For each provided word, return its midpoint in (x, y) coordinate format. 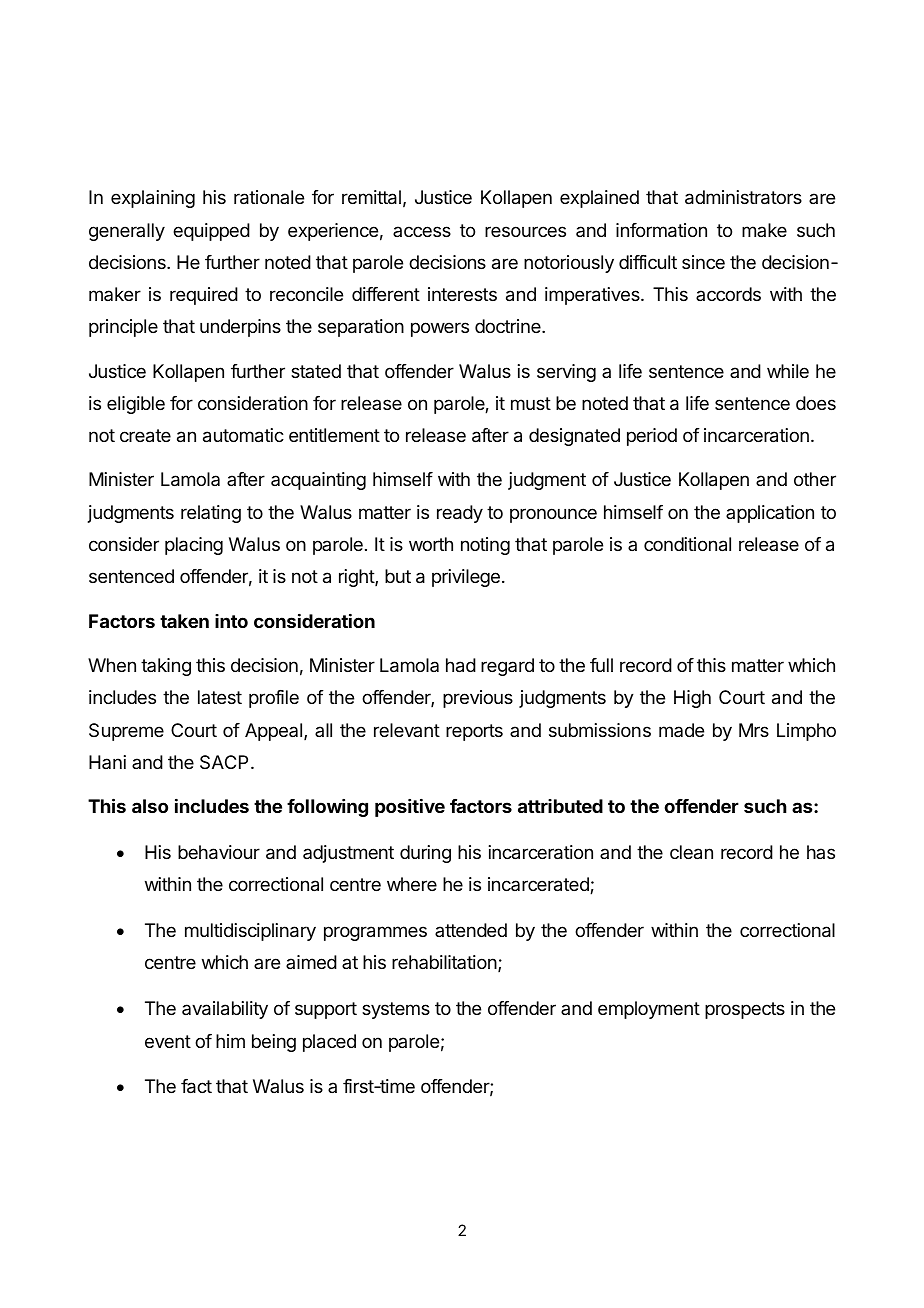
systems (396, 1010)
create (145, 436)
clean (691, 852)
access (422, 231)
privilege (466, 578)
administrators (743, 197)
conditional (687, 544)
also (150, 806)
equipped (211, 232)
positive (410, 807)
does (816, 403)
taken (184, 621)
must (531, 403)
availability (225, 1010)
